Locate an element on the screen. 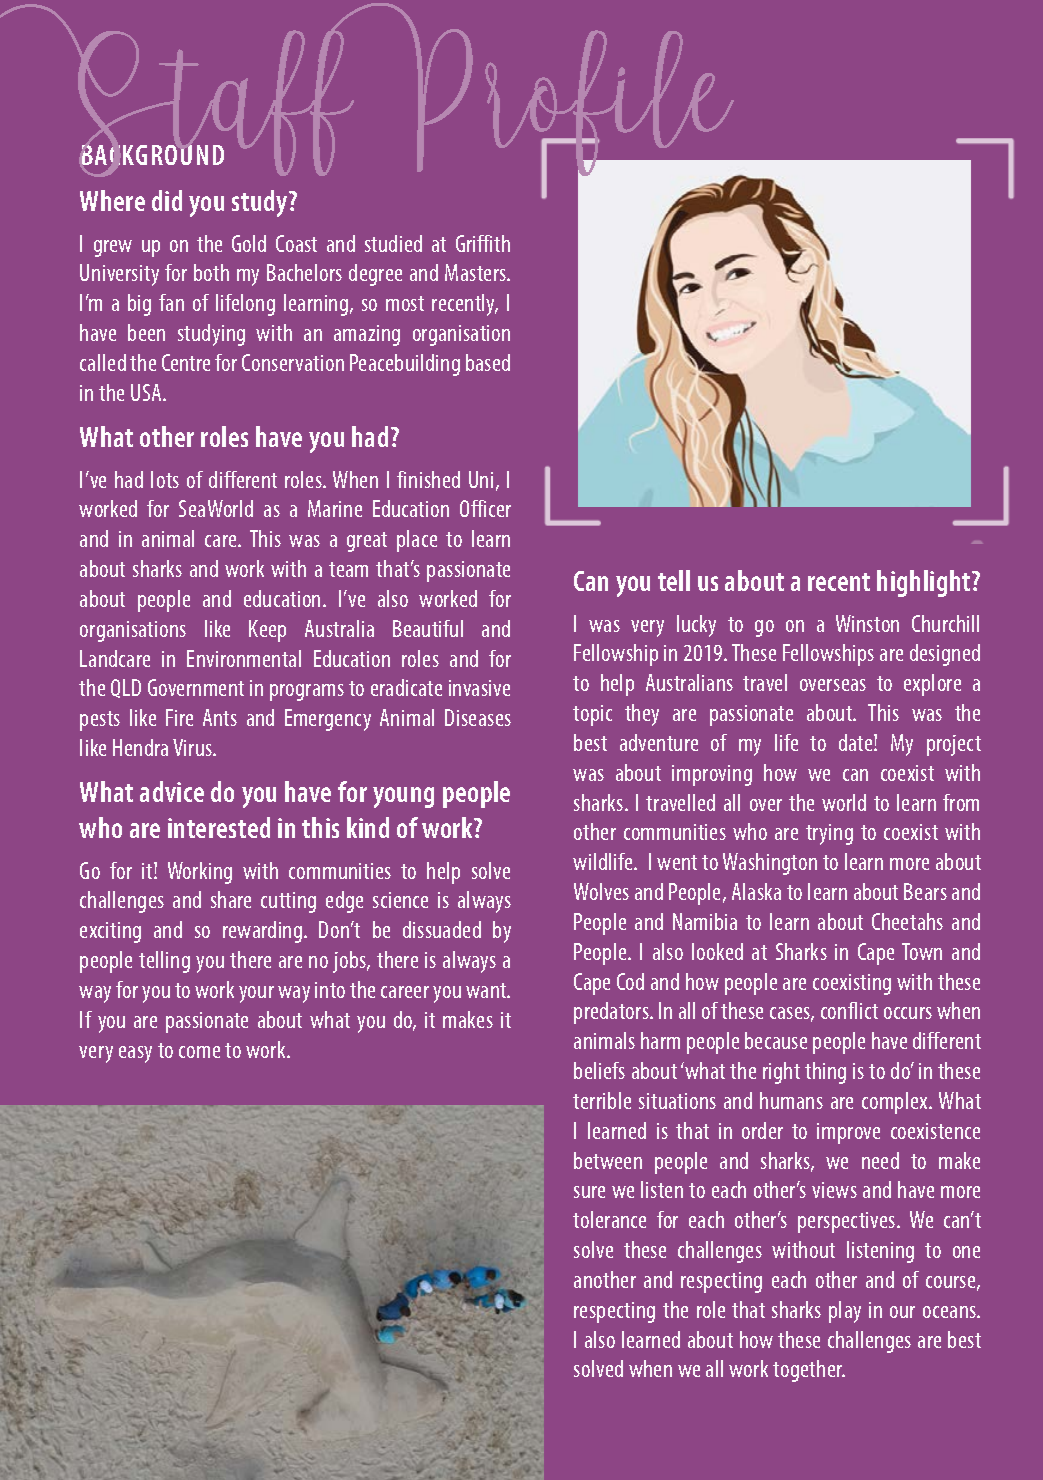 The image size is (1043, 1480). Masters is located at coordinates (477, 272).
